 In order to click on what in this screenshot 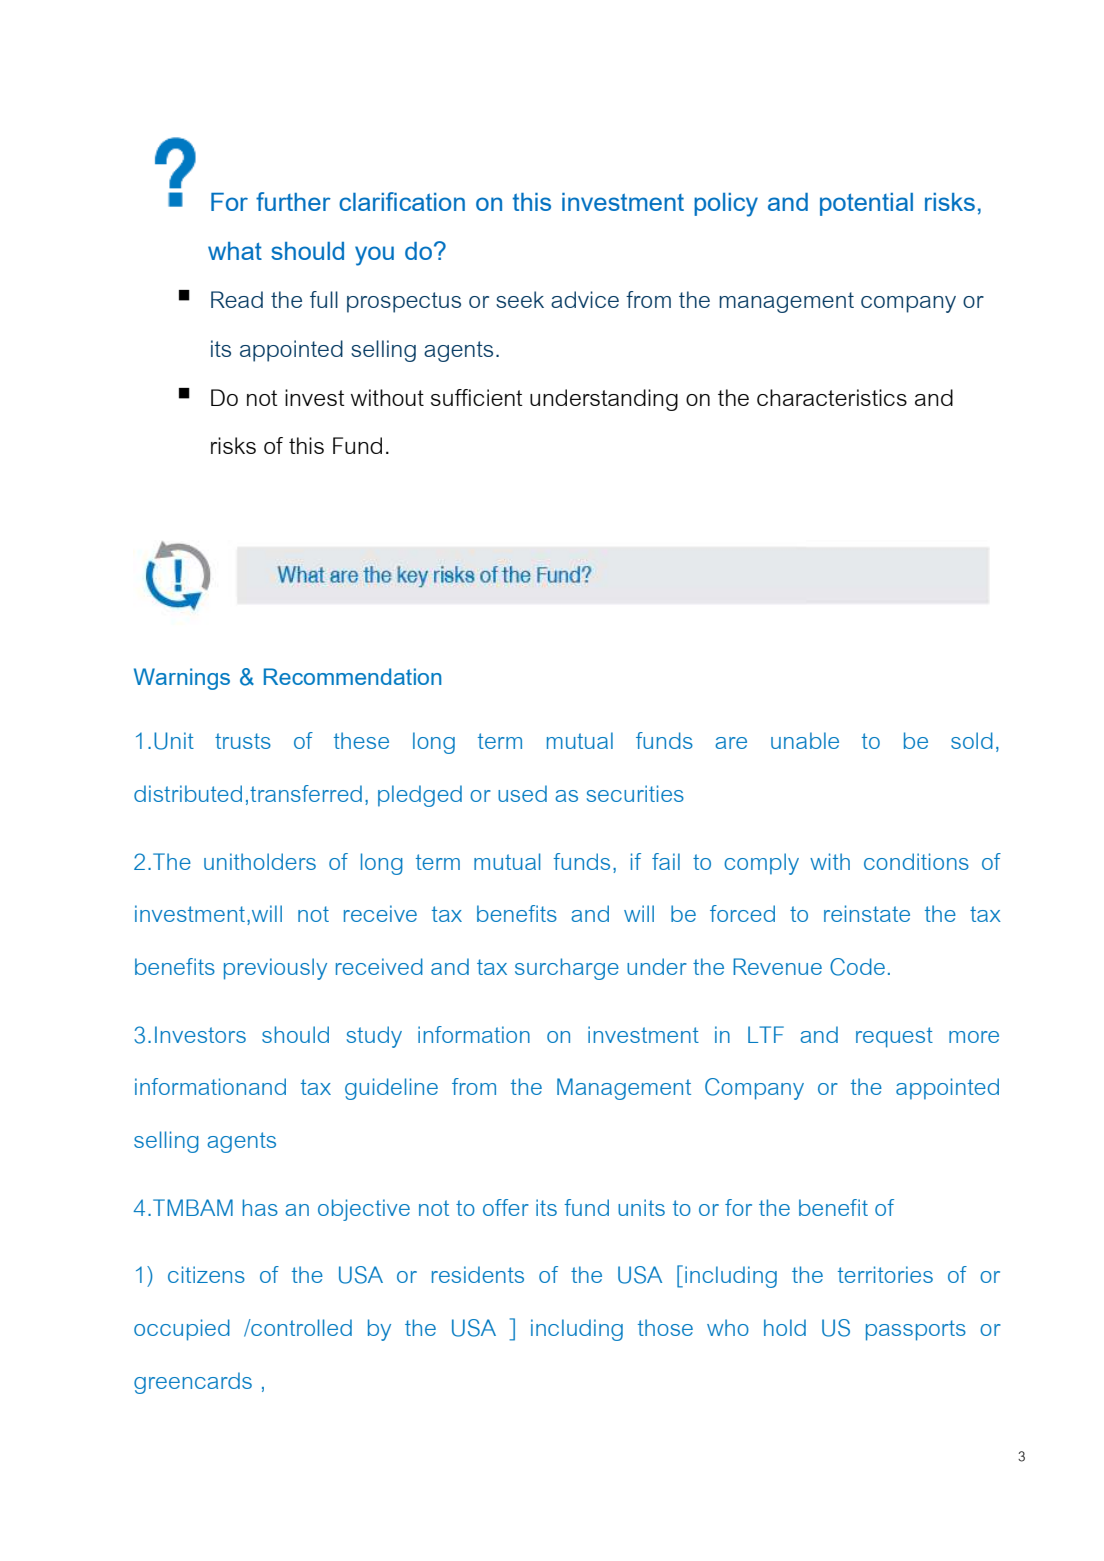, I will do `click(235, 251)`.
